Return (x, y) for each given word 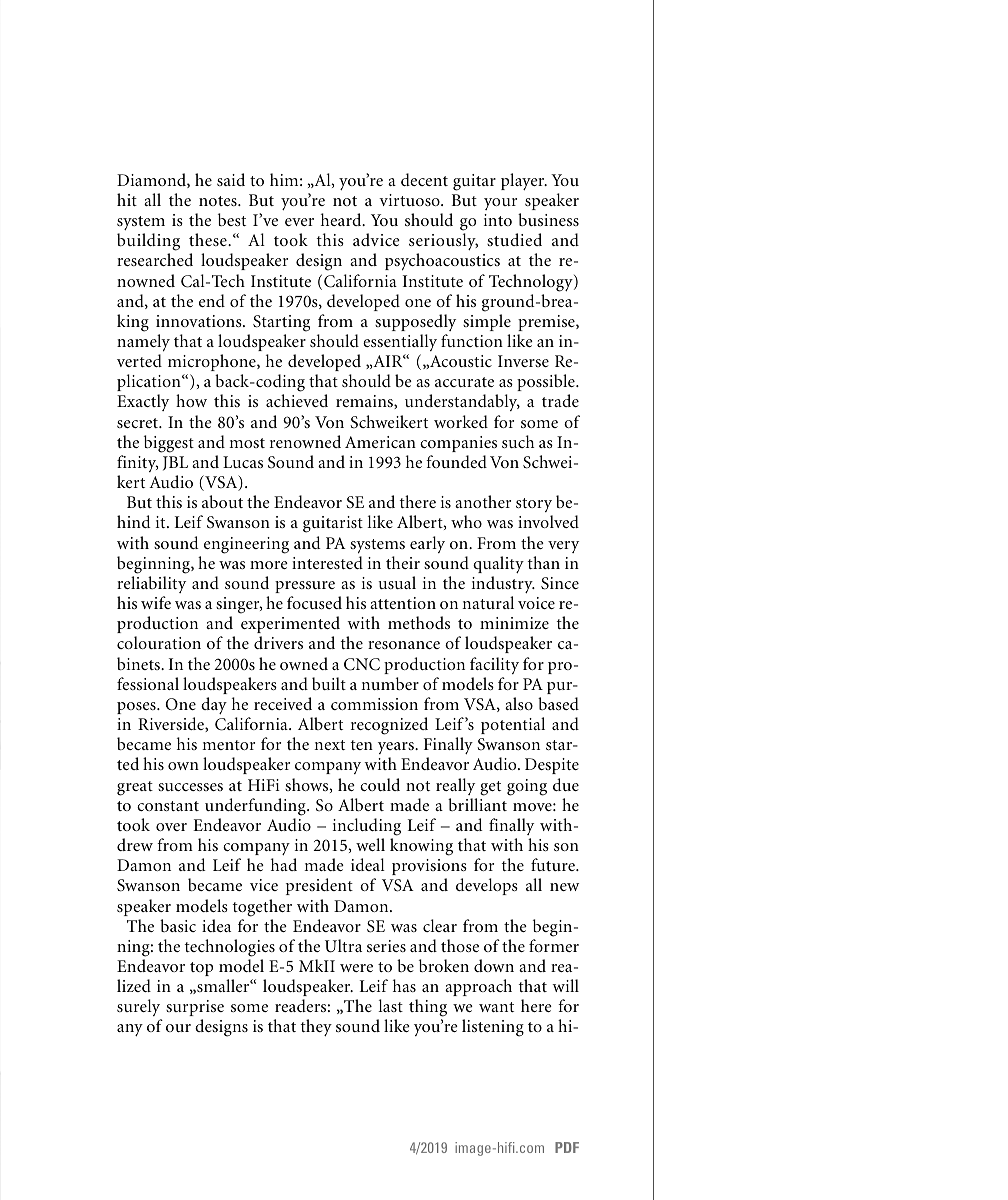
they (316, 1027)
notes (219, 201)
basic (178, 925)
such (518, 441)
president (319, 886)
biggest (169, 444)
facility (494, 665)
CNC (362, 664)
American (380, 442)
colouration (159, 642)
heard (342, 219)
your (500, 204)
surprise (195, 1008)
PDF (567, 1147)
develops (487, 886)
